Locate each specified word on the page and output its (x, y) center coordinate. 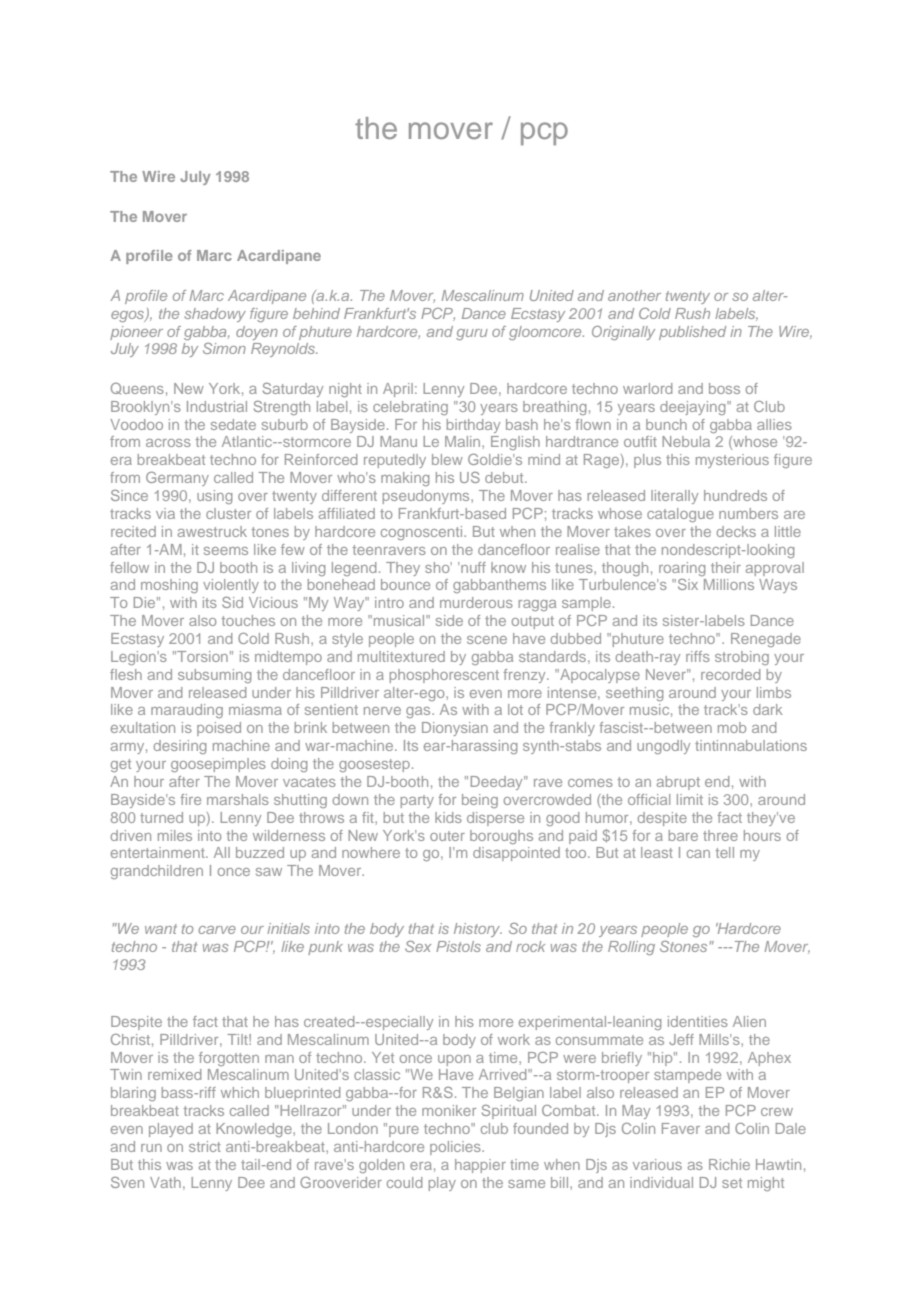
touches (248, 620)
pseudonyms (427, 497)
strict (205, 1146)
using (214, 497)
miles (175, 835)
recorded (730, 674)
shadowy (215, 315)
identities (698, 1021)
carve (217, 930)
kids (448, 817)
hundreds (735, 495)
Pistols (458, 946)
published (692, 333)
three (720, 835)
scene (487, 640)
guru (472, 334)
